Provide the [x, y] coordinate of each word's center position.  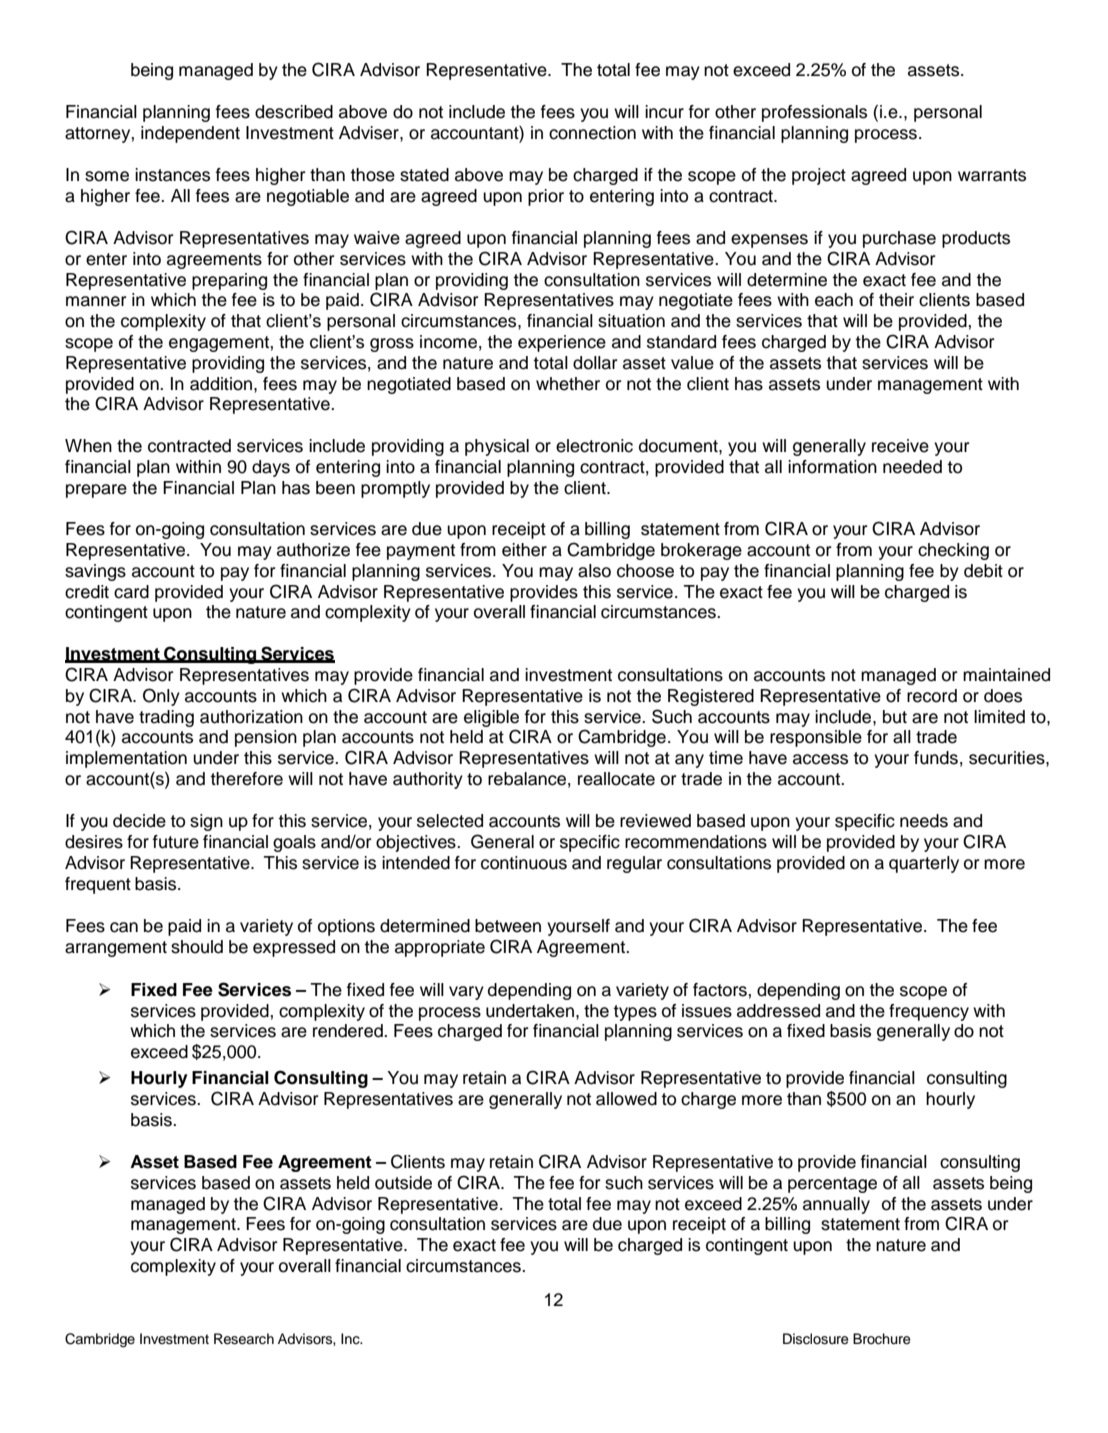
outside [403, 1183]
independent [190, 134]
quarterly [924, 864]
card [131, 592]
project [819, 176]
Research [244, 1339]
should [197, 947]
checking [953, 551]
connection [592, 133]
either [524, 550]
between [508, 926]
